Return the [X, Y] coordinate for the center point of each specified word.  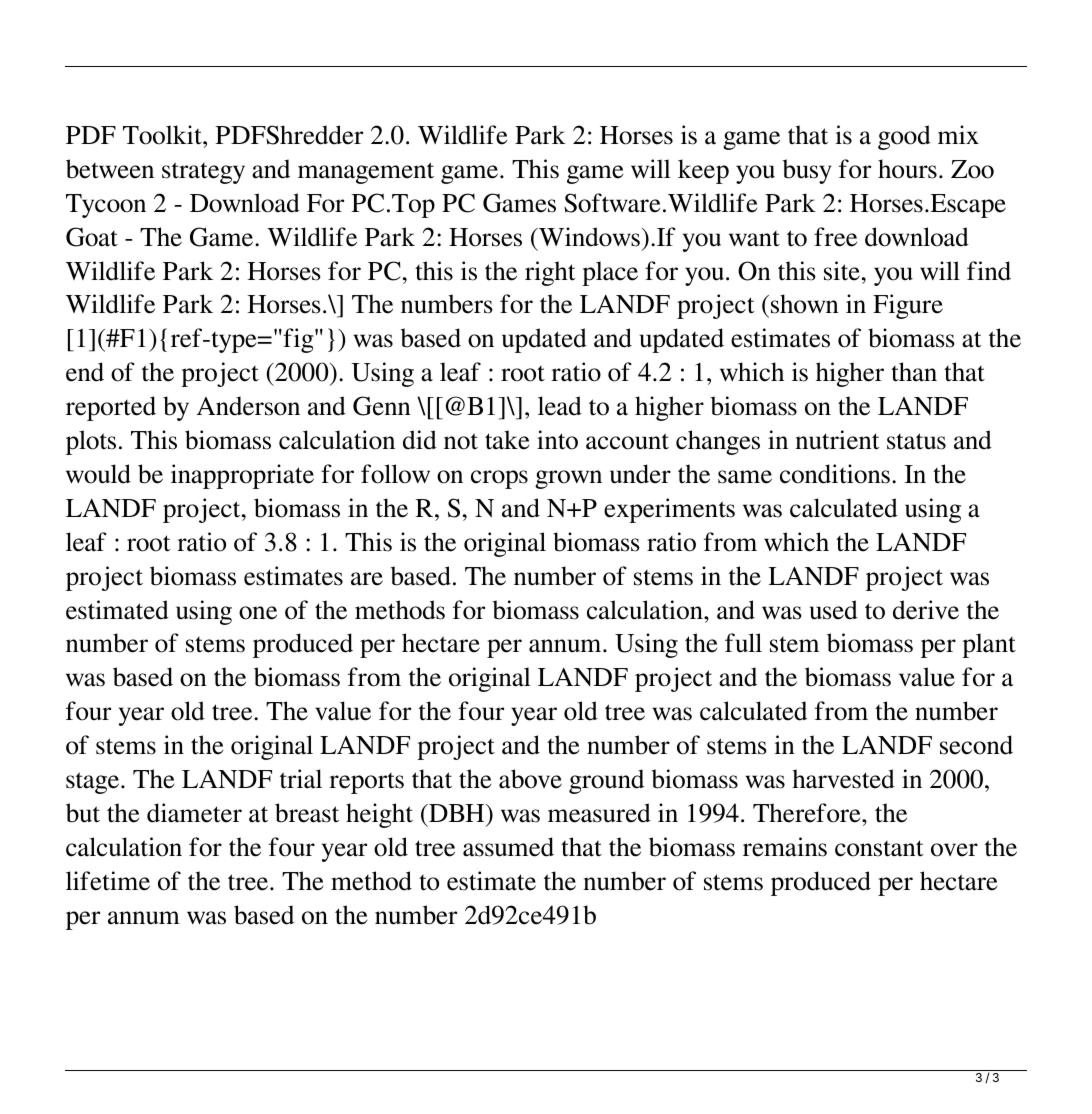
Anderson [248, 406]
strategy [203, 173]
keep [703, 171]
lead [560, 406]
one [258, 613]
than [914, 372]
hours [907, 169]
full [743, 643]
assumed [508, 847]
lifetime [108, 881]
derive [926, 610]
